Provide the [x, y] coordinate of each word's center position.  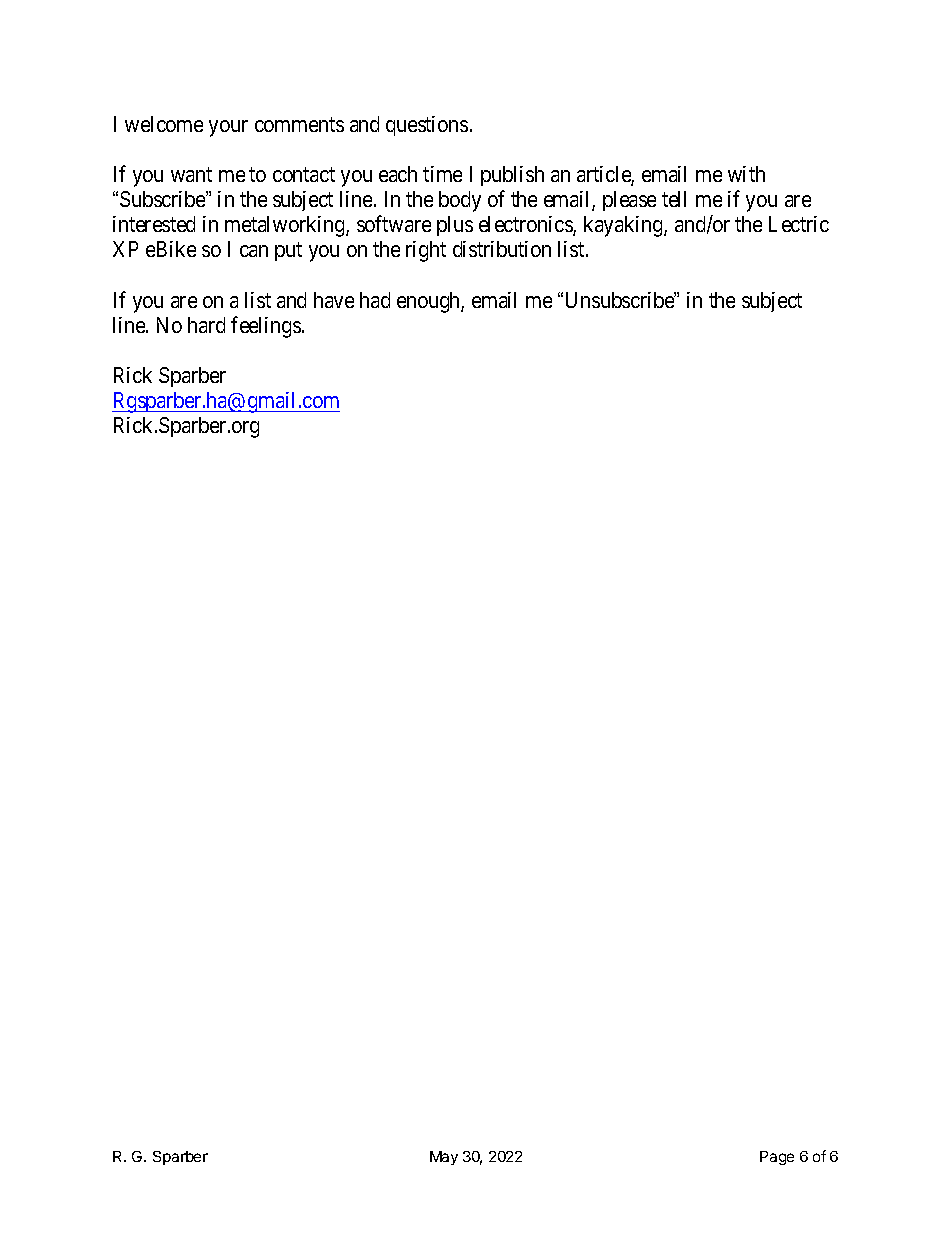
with [746, 174]
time [442, 174]
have [334, 300]
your [228, 128]
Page [777, 1158]
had [375, 300]
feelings [266, 327]
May [444, 1158]
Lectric [799, 224]
